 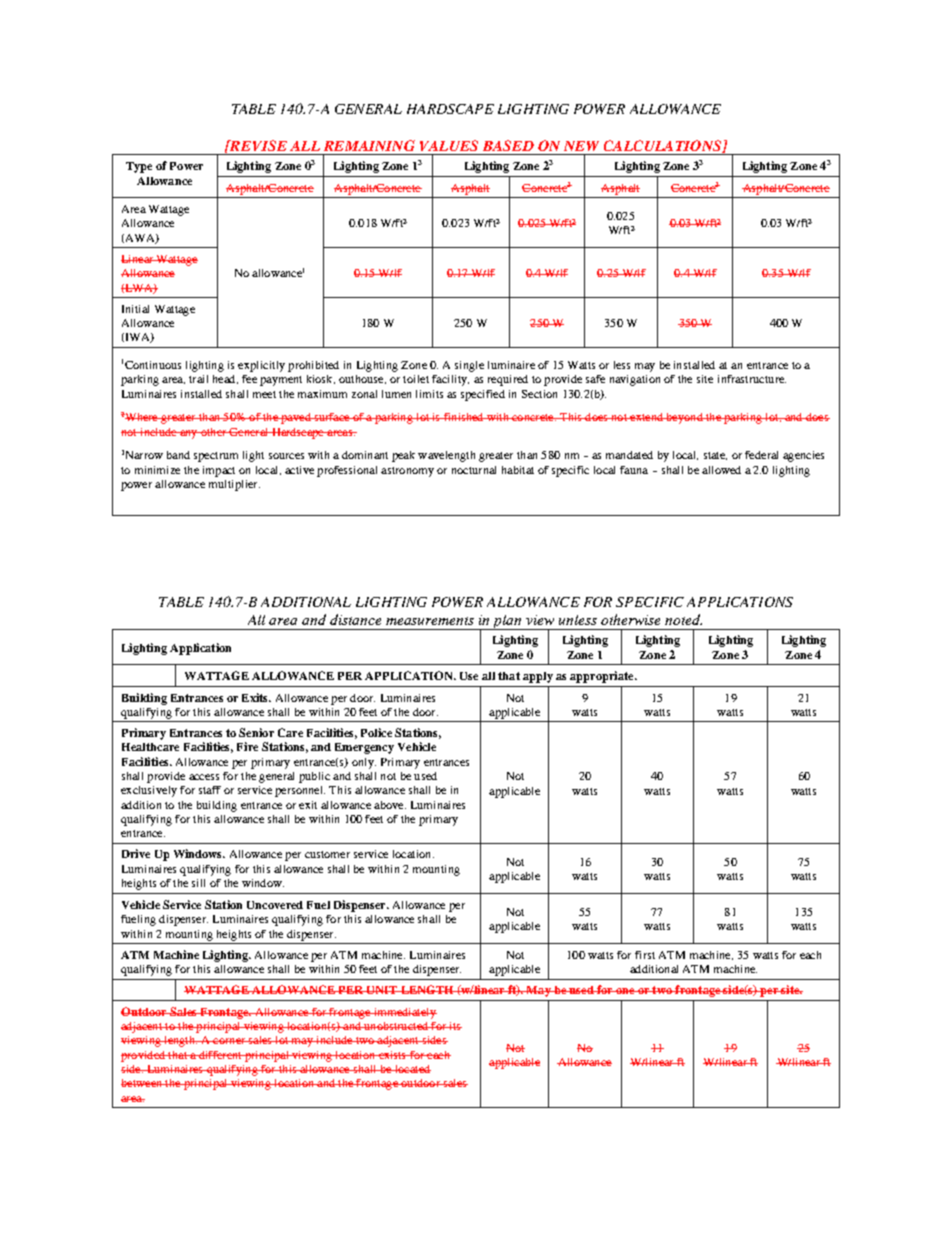 What do you see at coordinates (663, 146) in the screenshot?
I see `CALCULATIONS` at bounding box center [663, 146].
